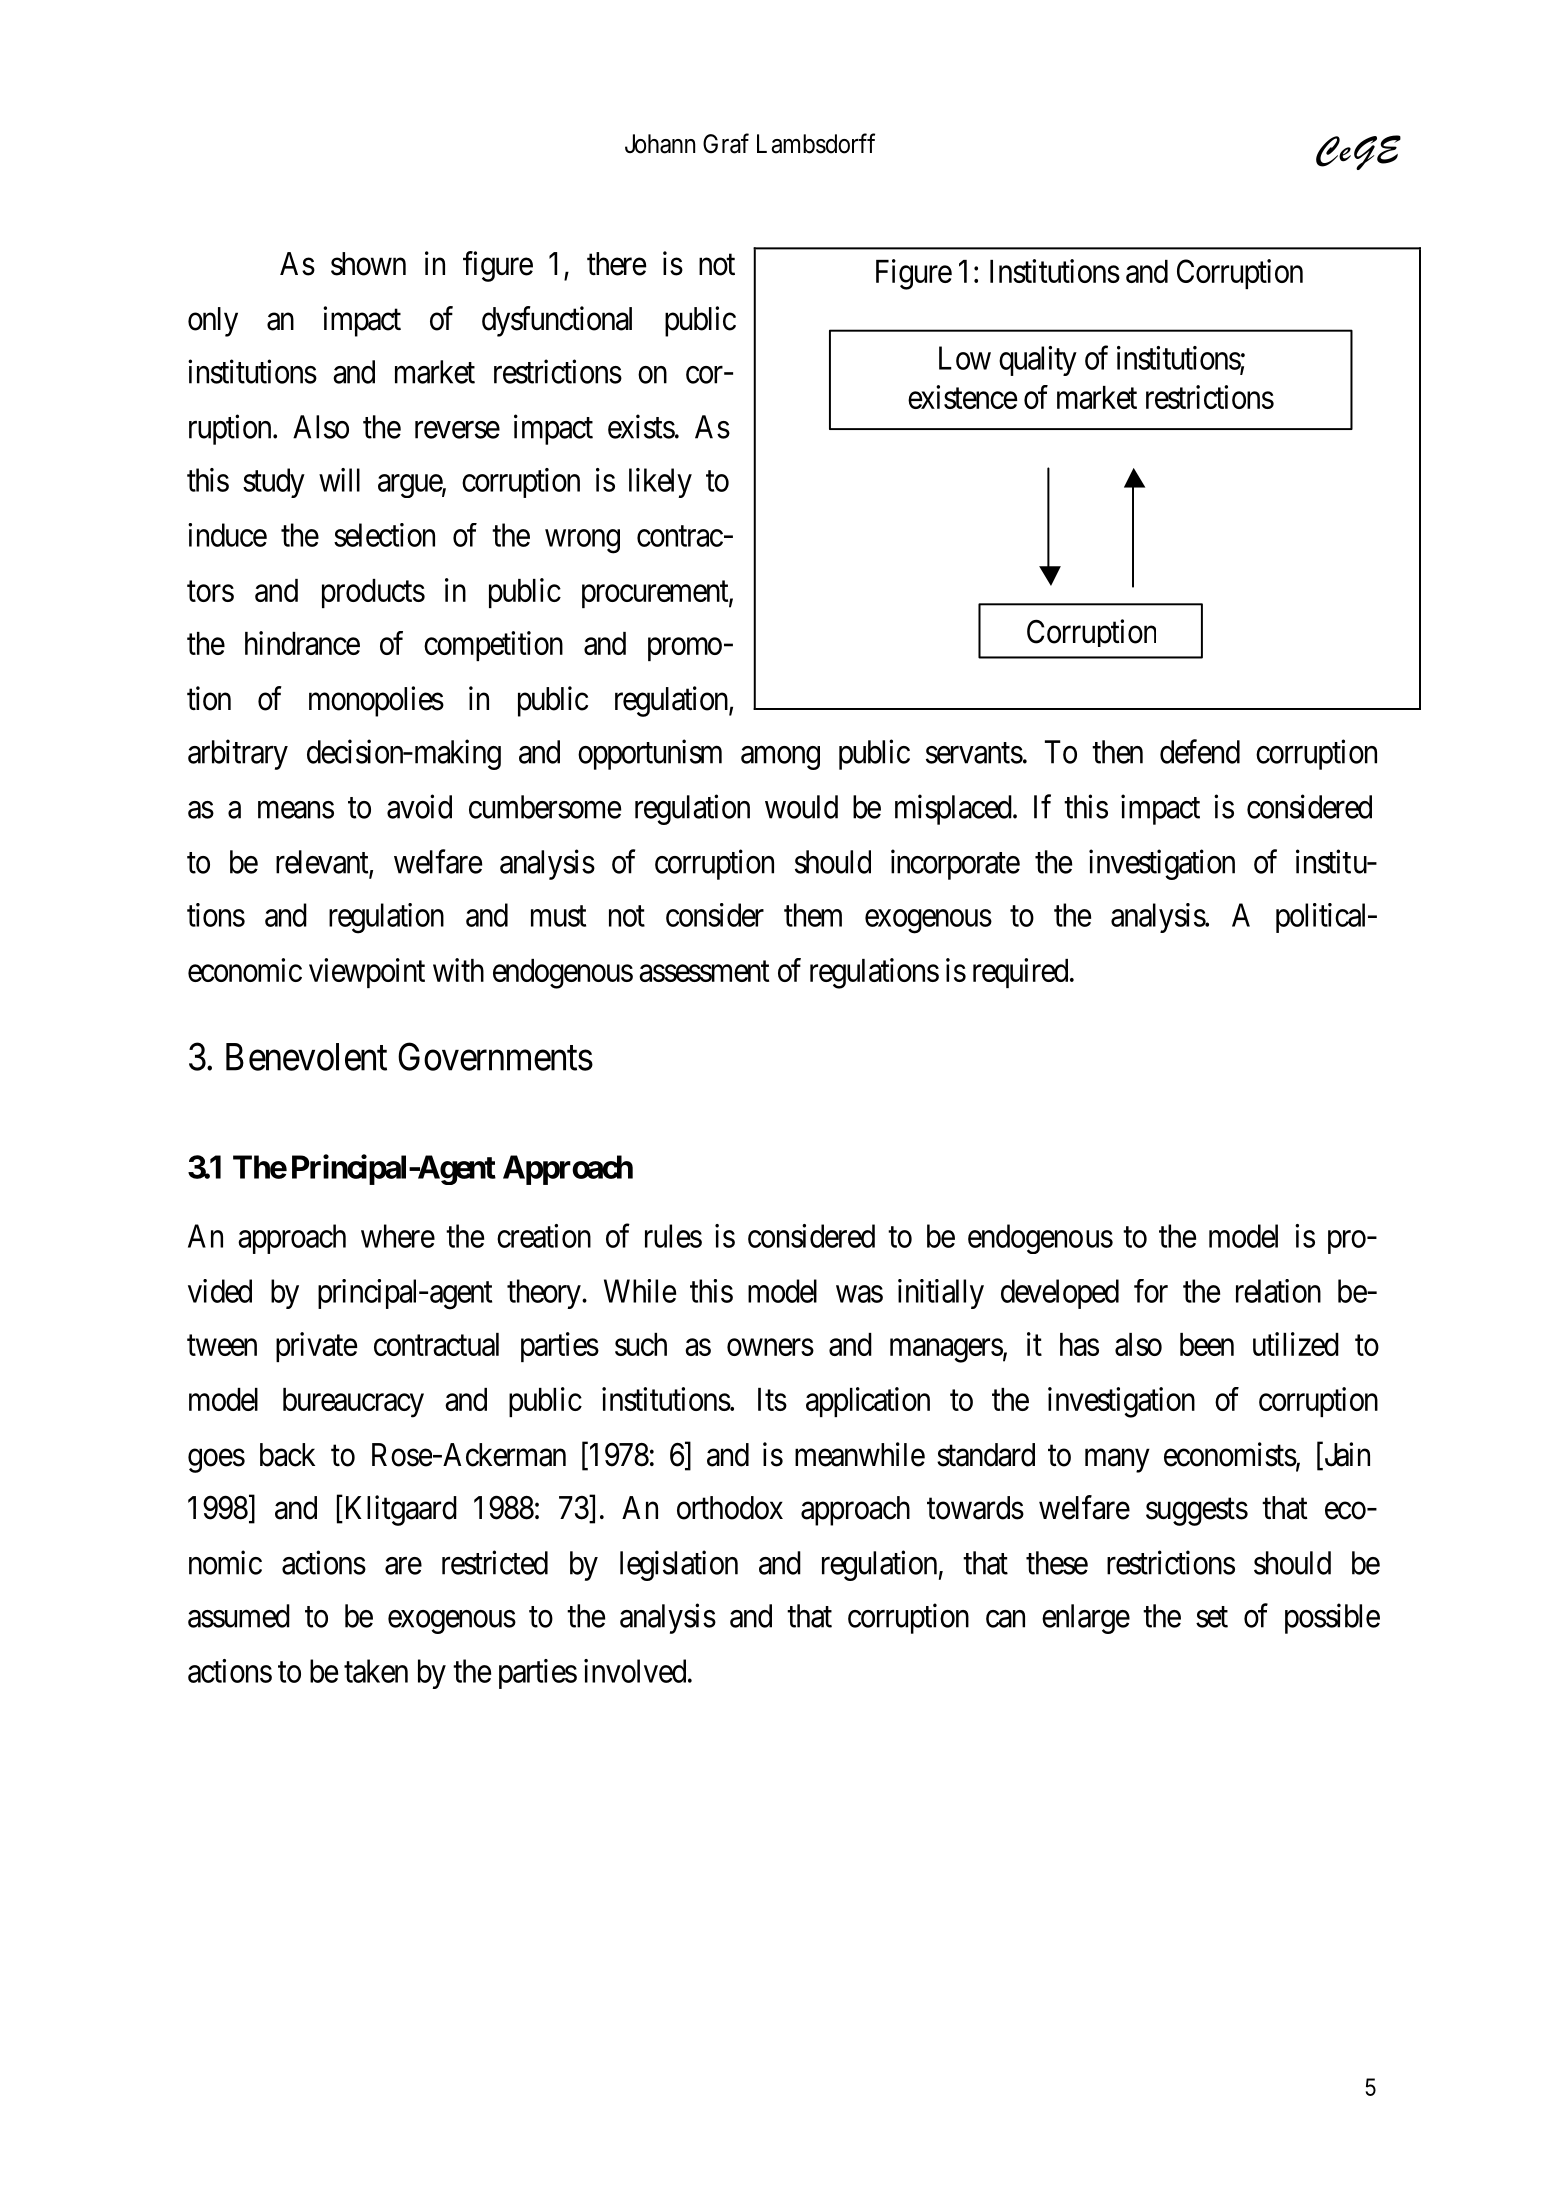 The image size is (1564, 2210). Describe the element at coordinates (660, 483) in the screenshot. I see `likely` at that location.
